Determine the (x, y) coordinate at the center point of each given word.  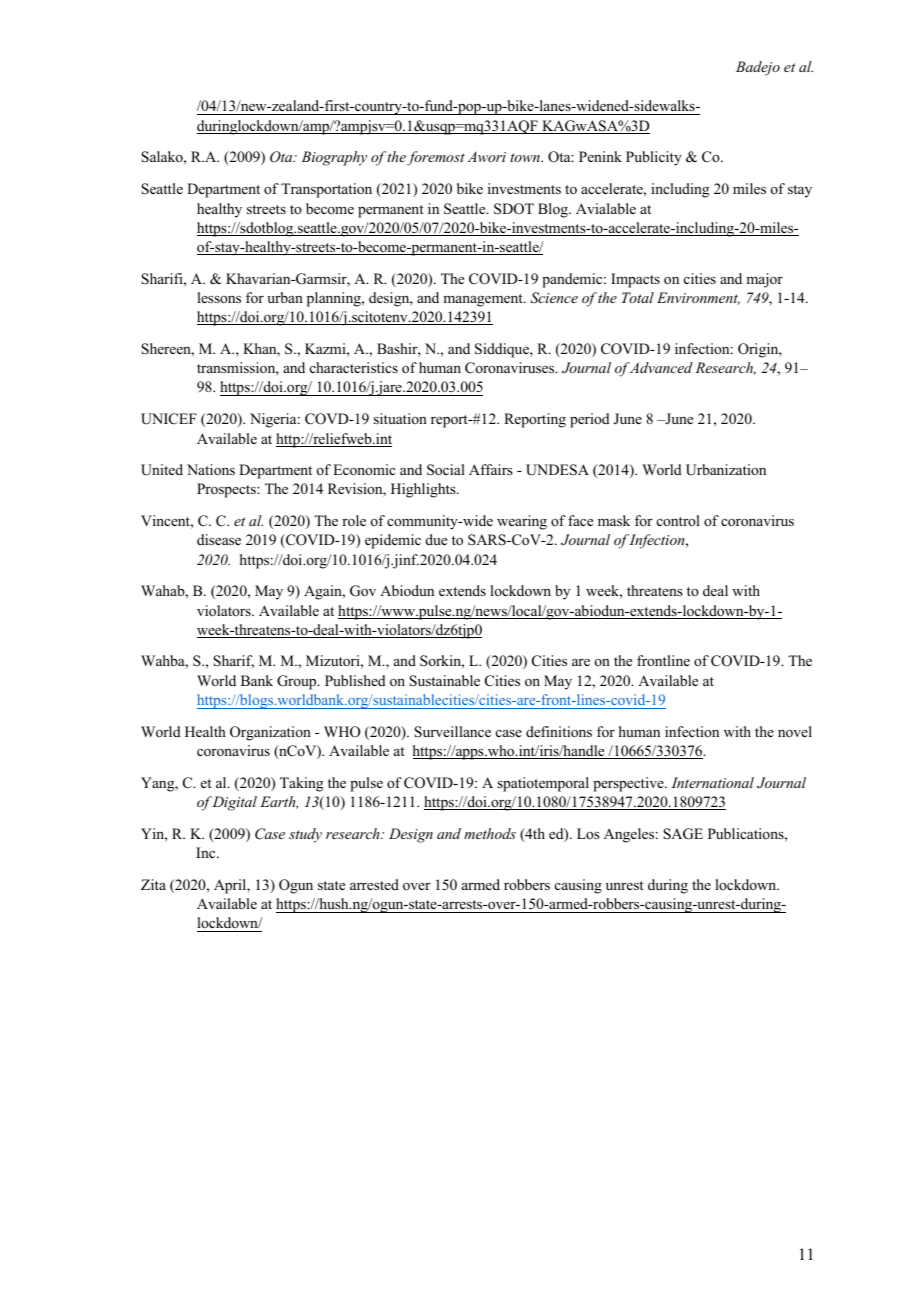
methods (490, 833)
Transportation (326, 190)
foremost (436, 158)
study (305, 835)
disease (219, 539)
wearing (522, 522)
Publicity (654, 158)
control (678, 520)
